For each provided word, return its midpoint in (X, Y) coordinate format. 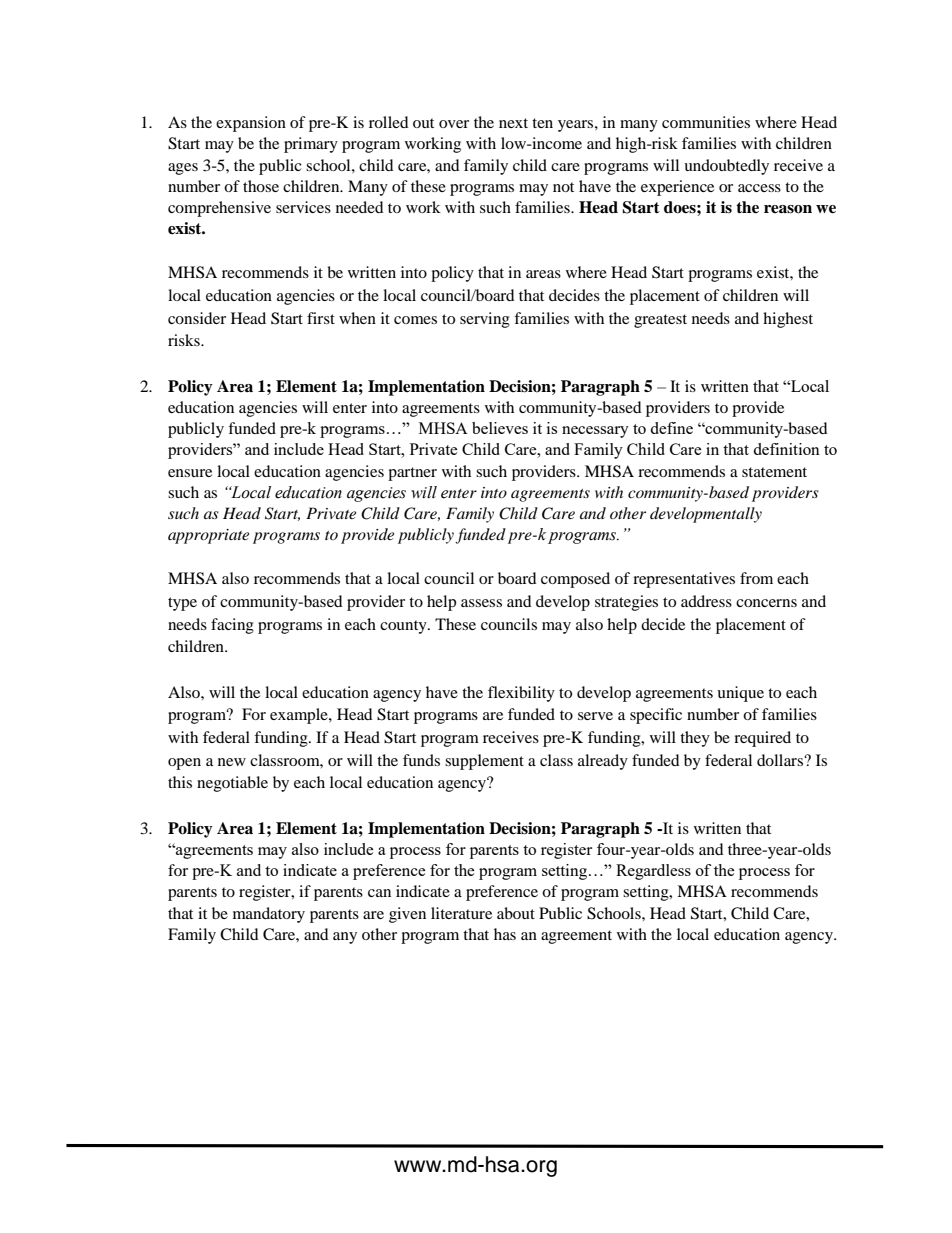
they (695, 739)
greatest (660, 321)
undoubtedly (726, 167)
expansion (251, 124)
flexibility (521, 694)
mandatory (269, 915)
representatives (684, 580)
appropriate (208, 536)
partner (412, 474)
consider (197, 318)
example (300, 716)
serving (485, 320)
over (454, 124)
